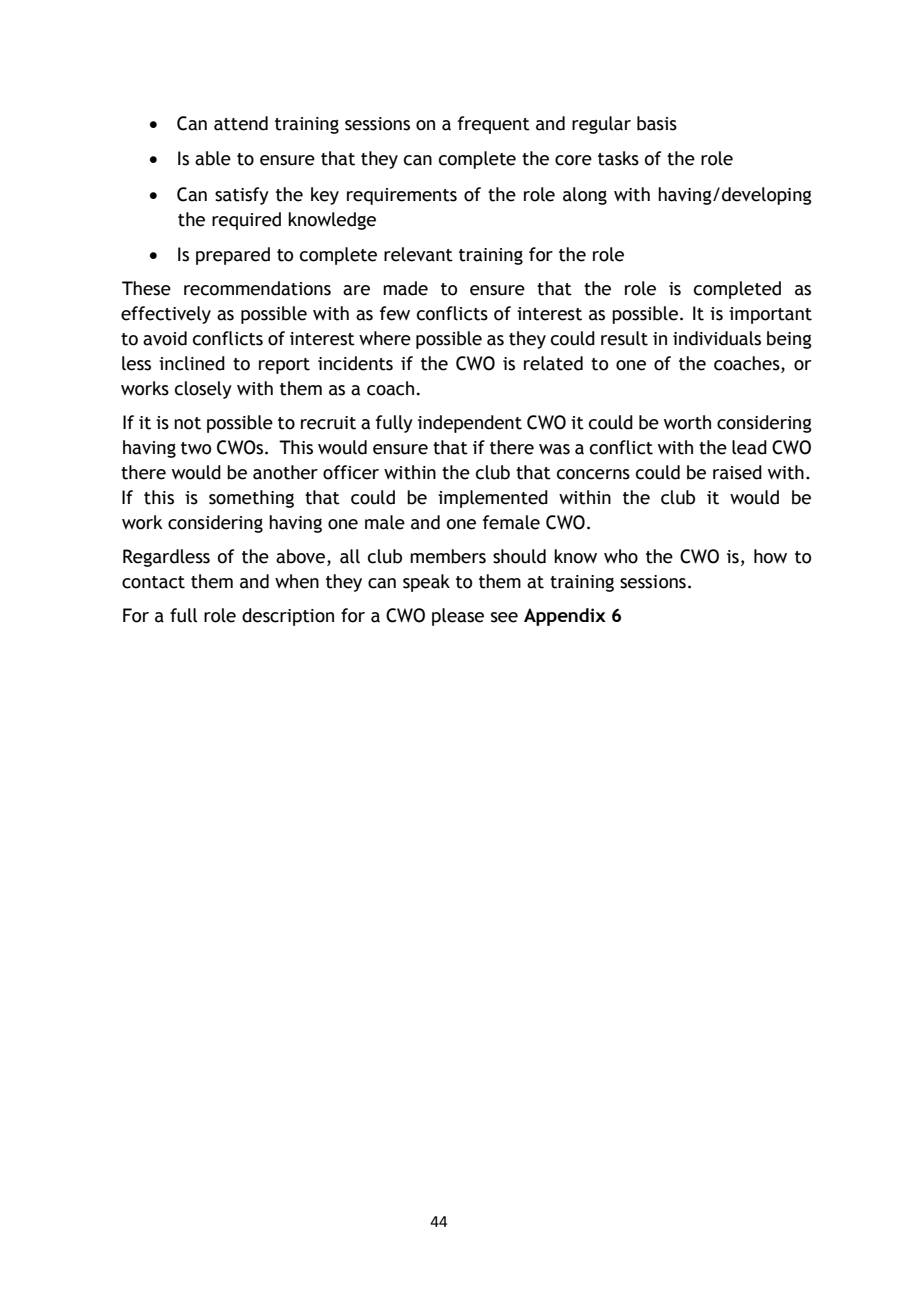  I want to click on prepared, so click(233, 256).
